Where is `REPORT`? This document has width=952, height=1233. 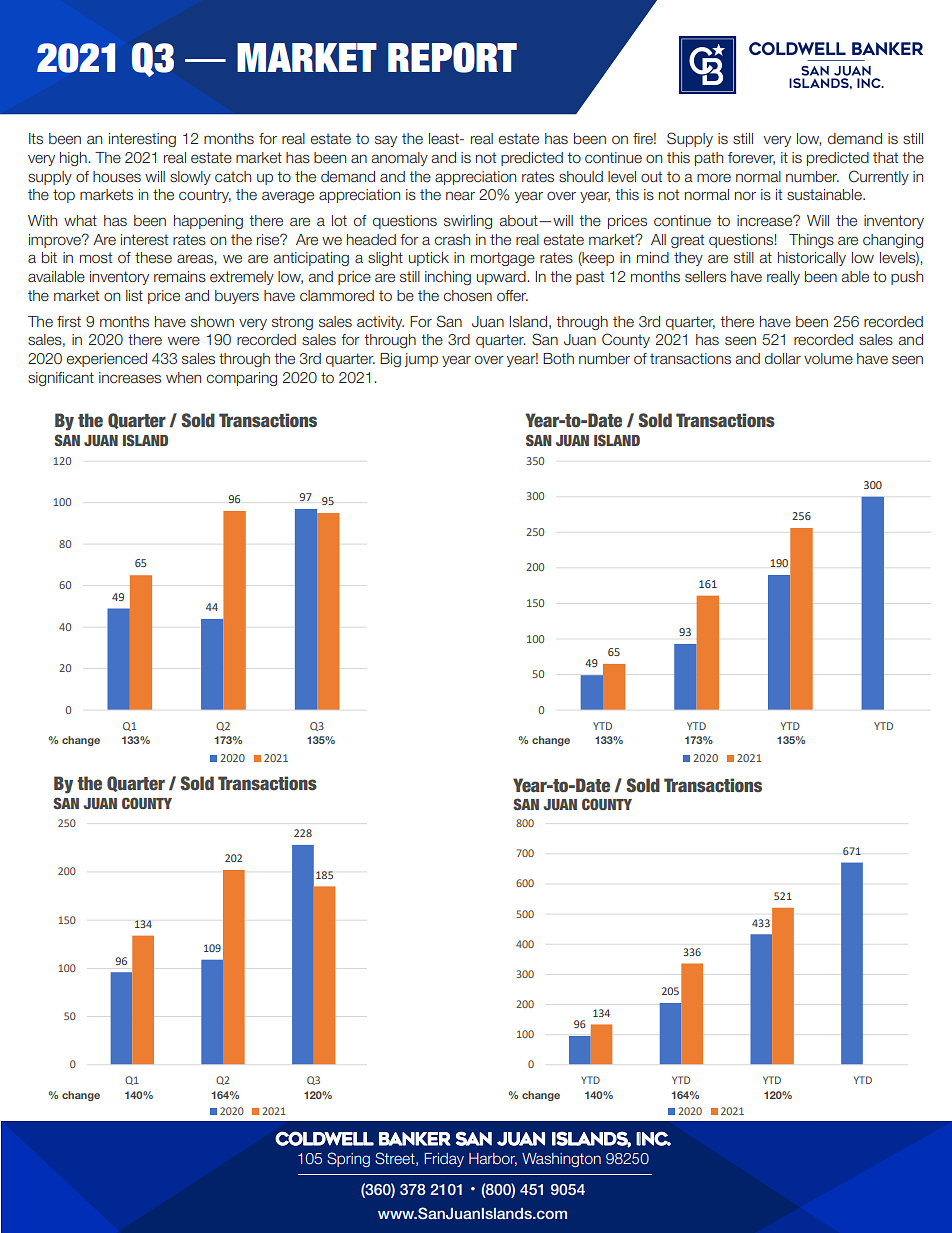 REPORT is located at coordinates (452, 57).
